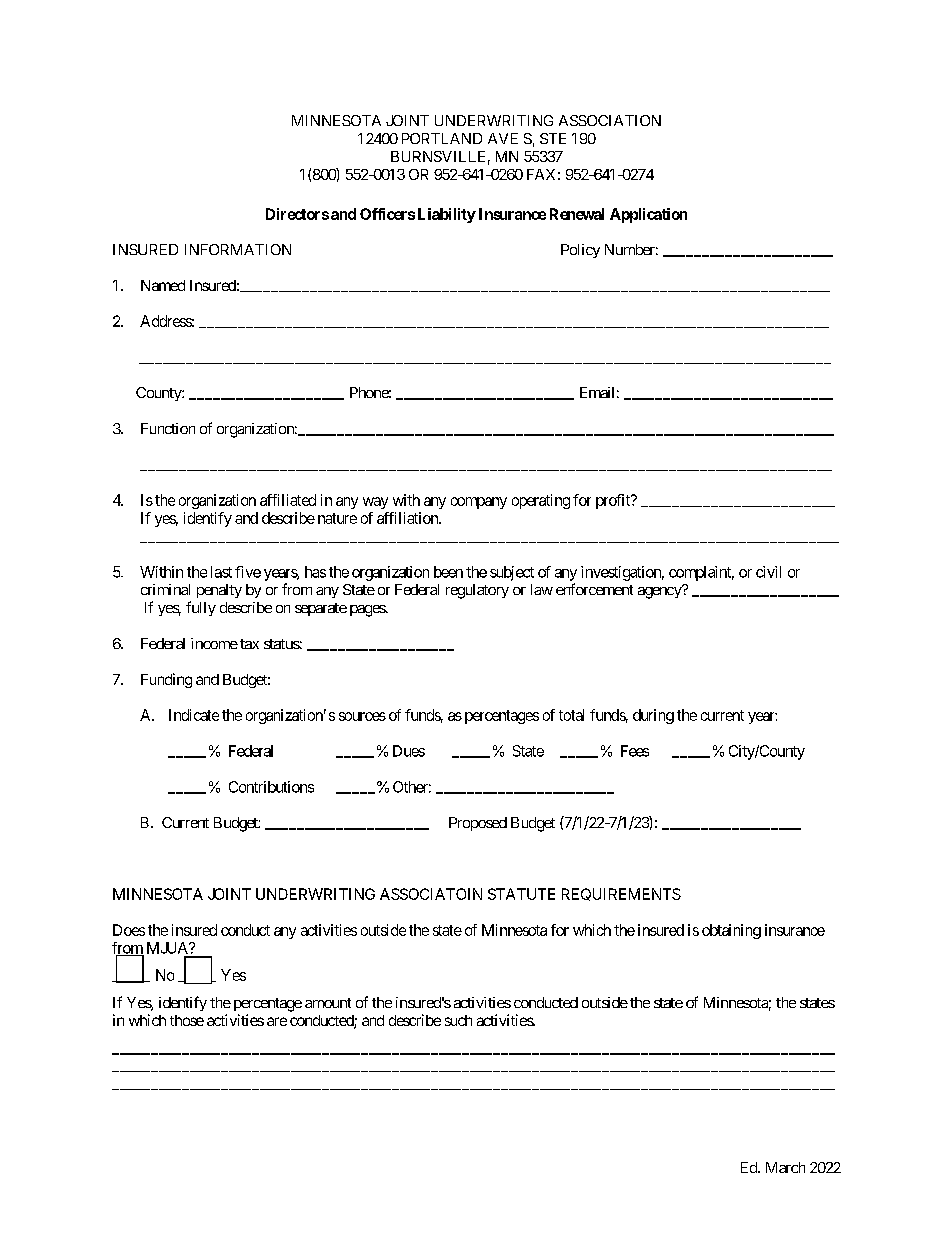  I want to click on company, so click(479, 503).
